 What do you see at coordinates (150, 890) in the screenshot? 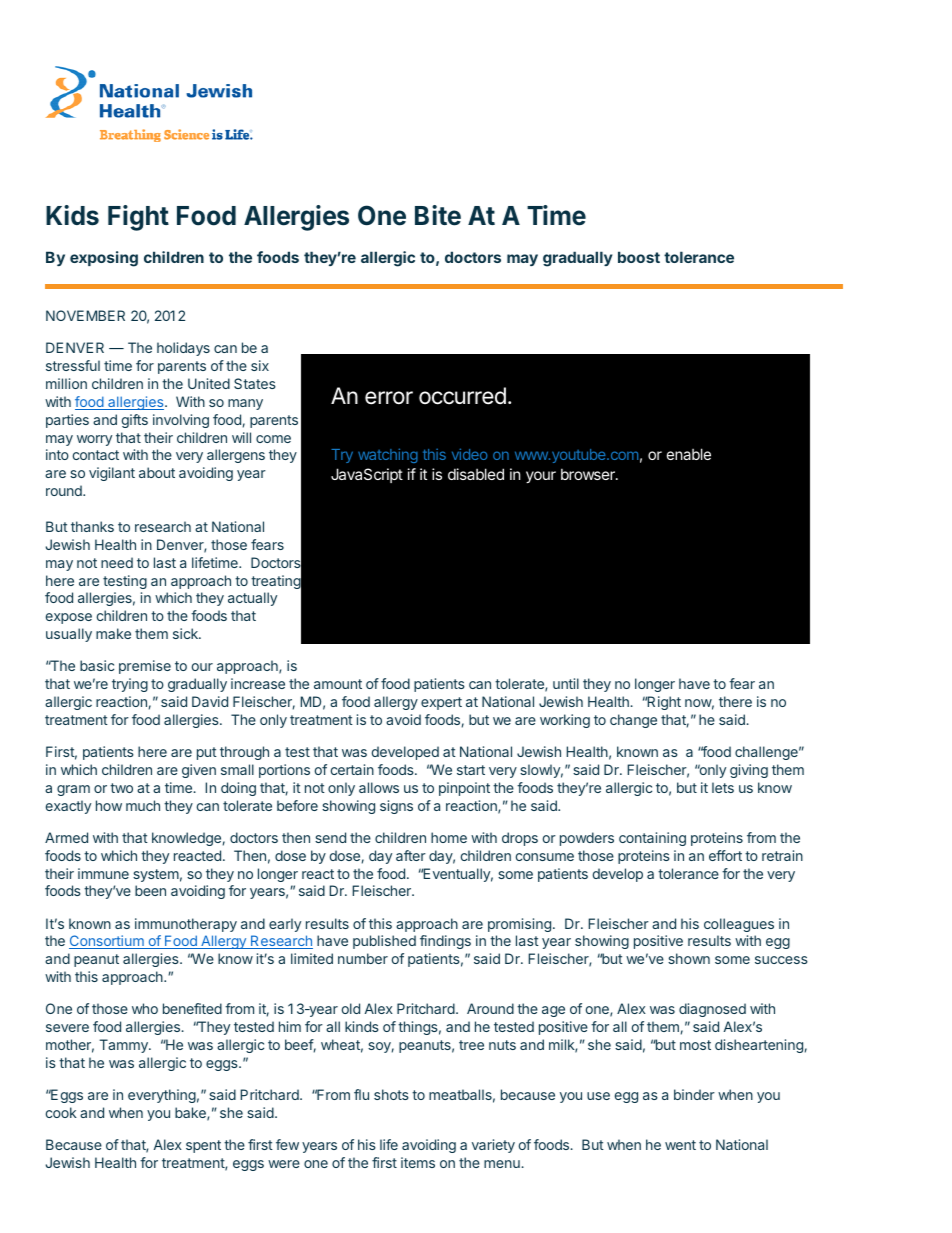
I see `been` at bounding box center [150, 890].
